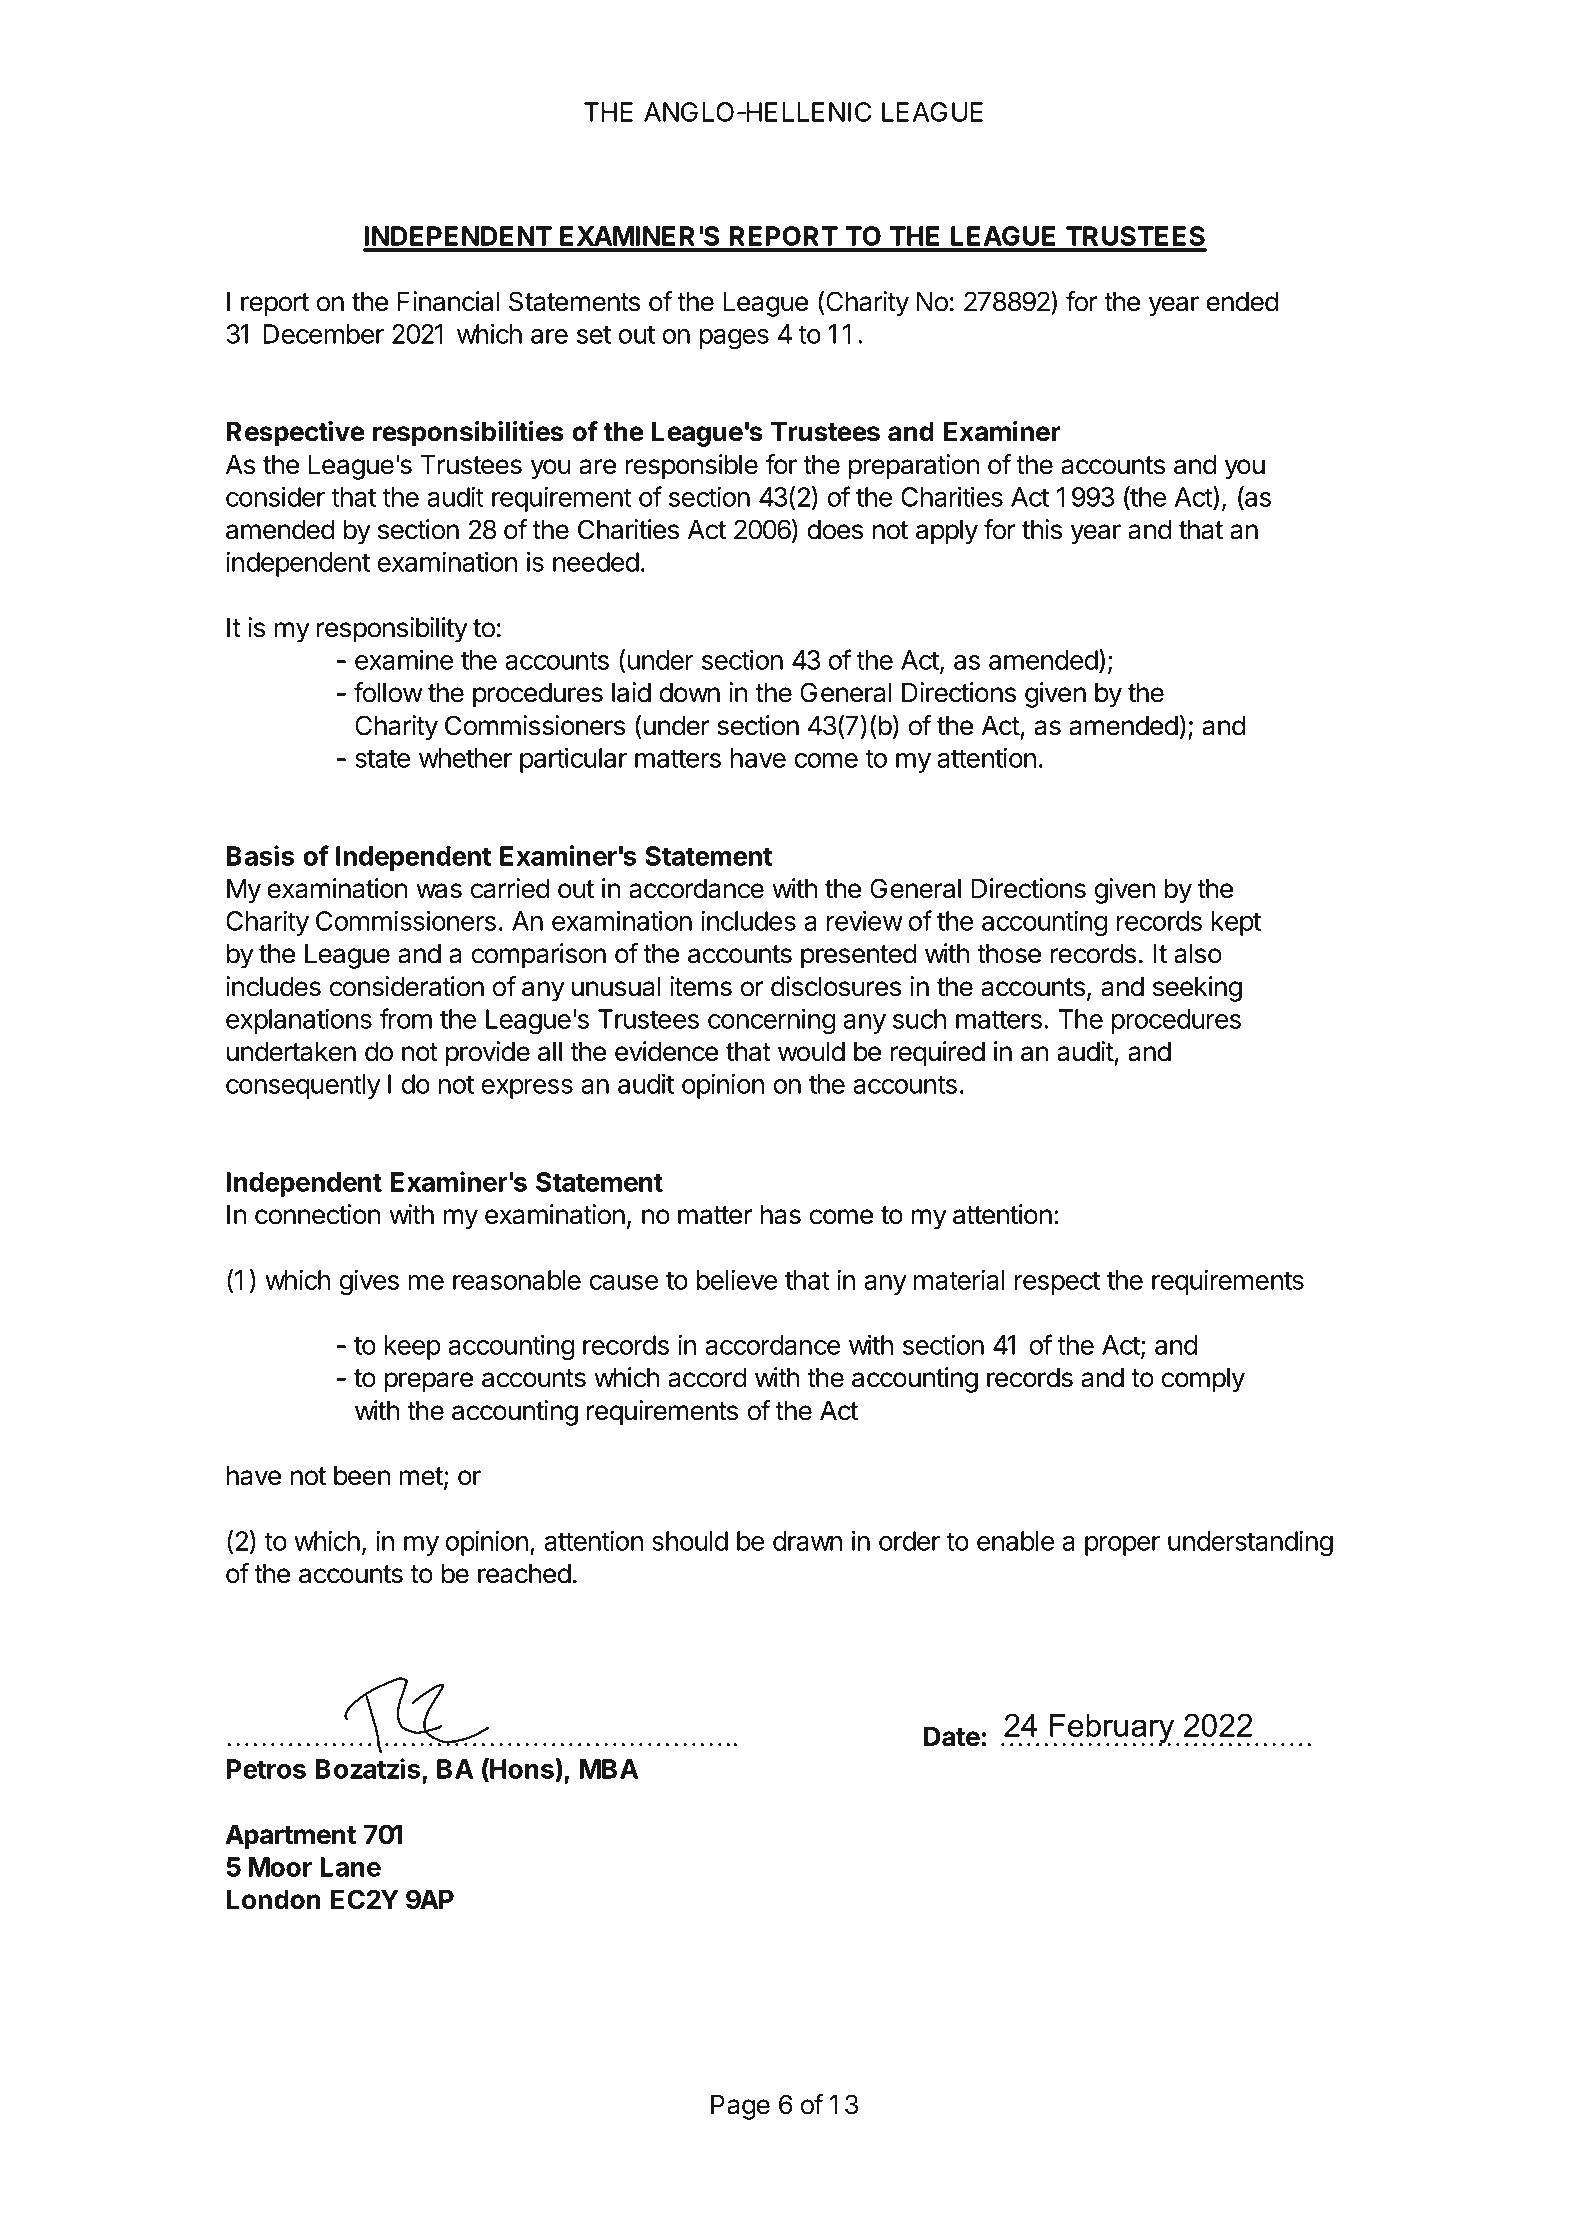 Image resolution: width=1570 pixels, height=2222 pixels. Describe the element at coordinates (690, 693) in the screenshot. I see `down` at that location.
